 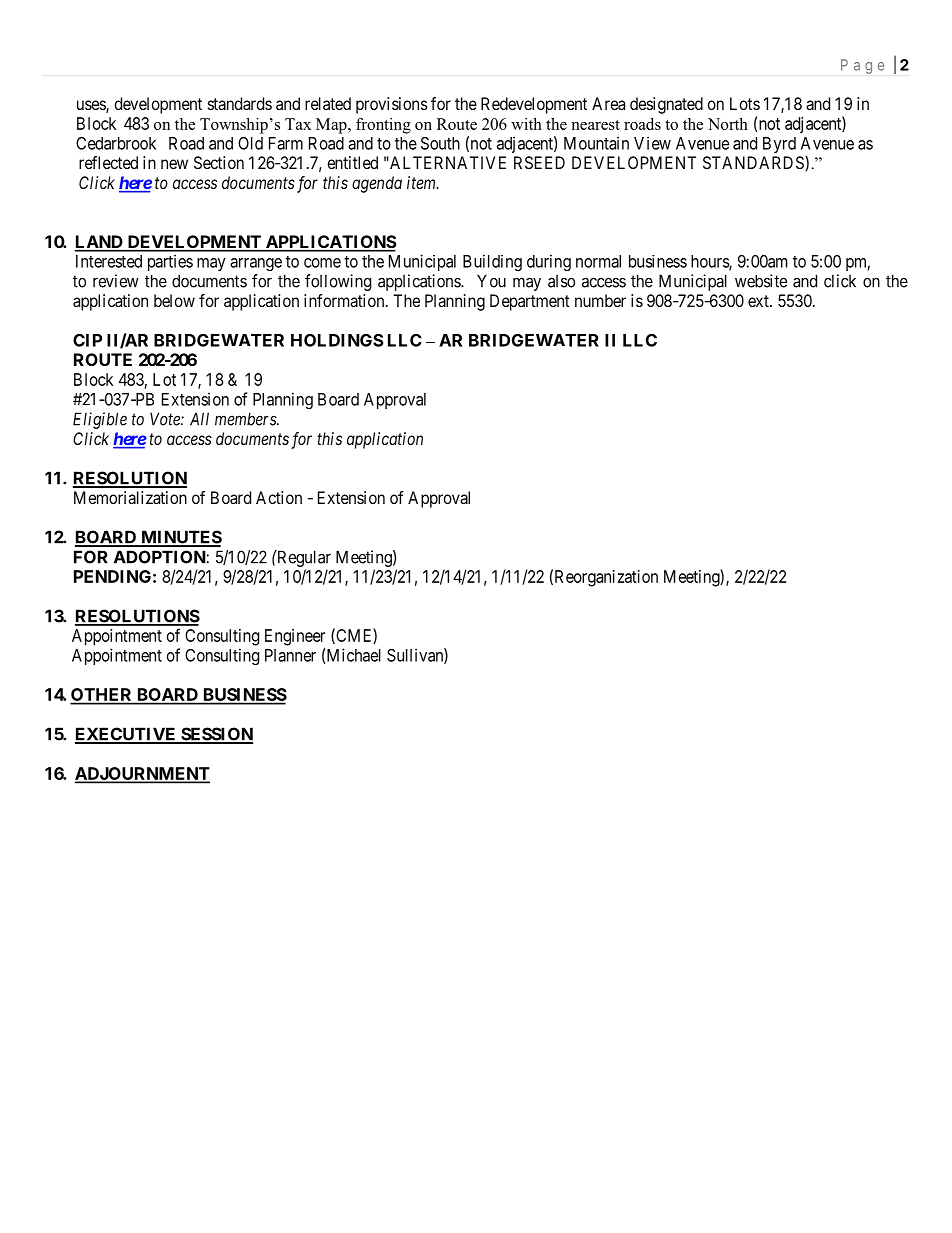 I want to click on new, so click(x=174, y=164).
